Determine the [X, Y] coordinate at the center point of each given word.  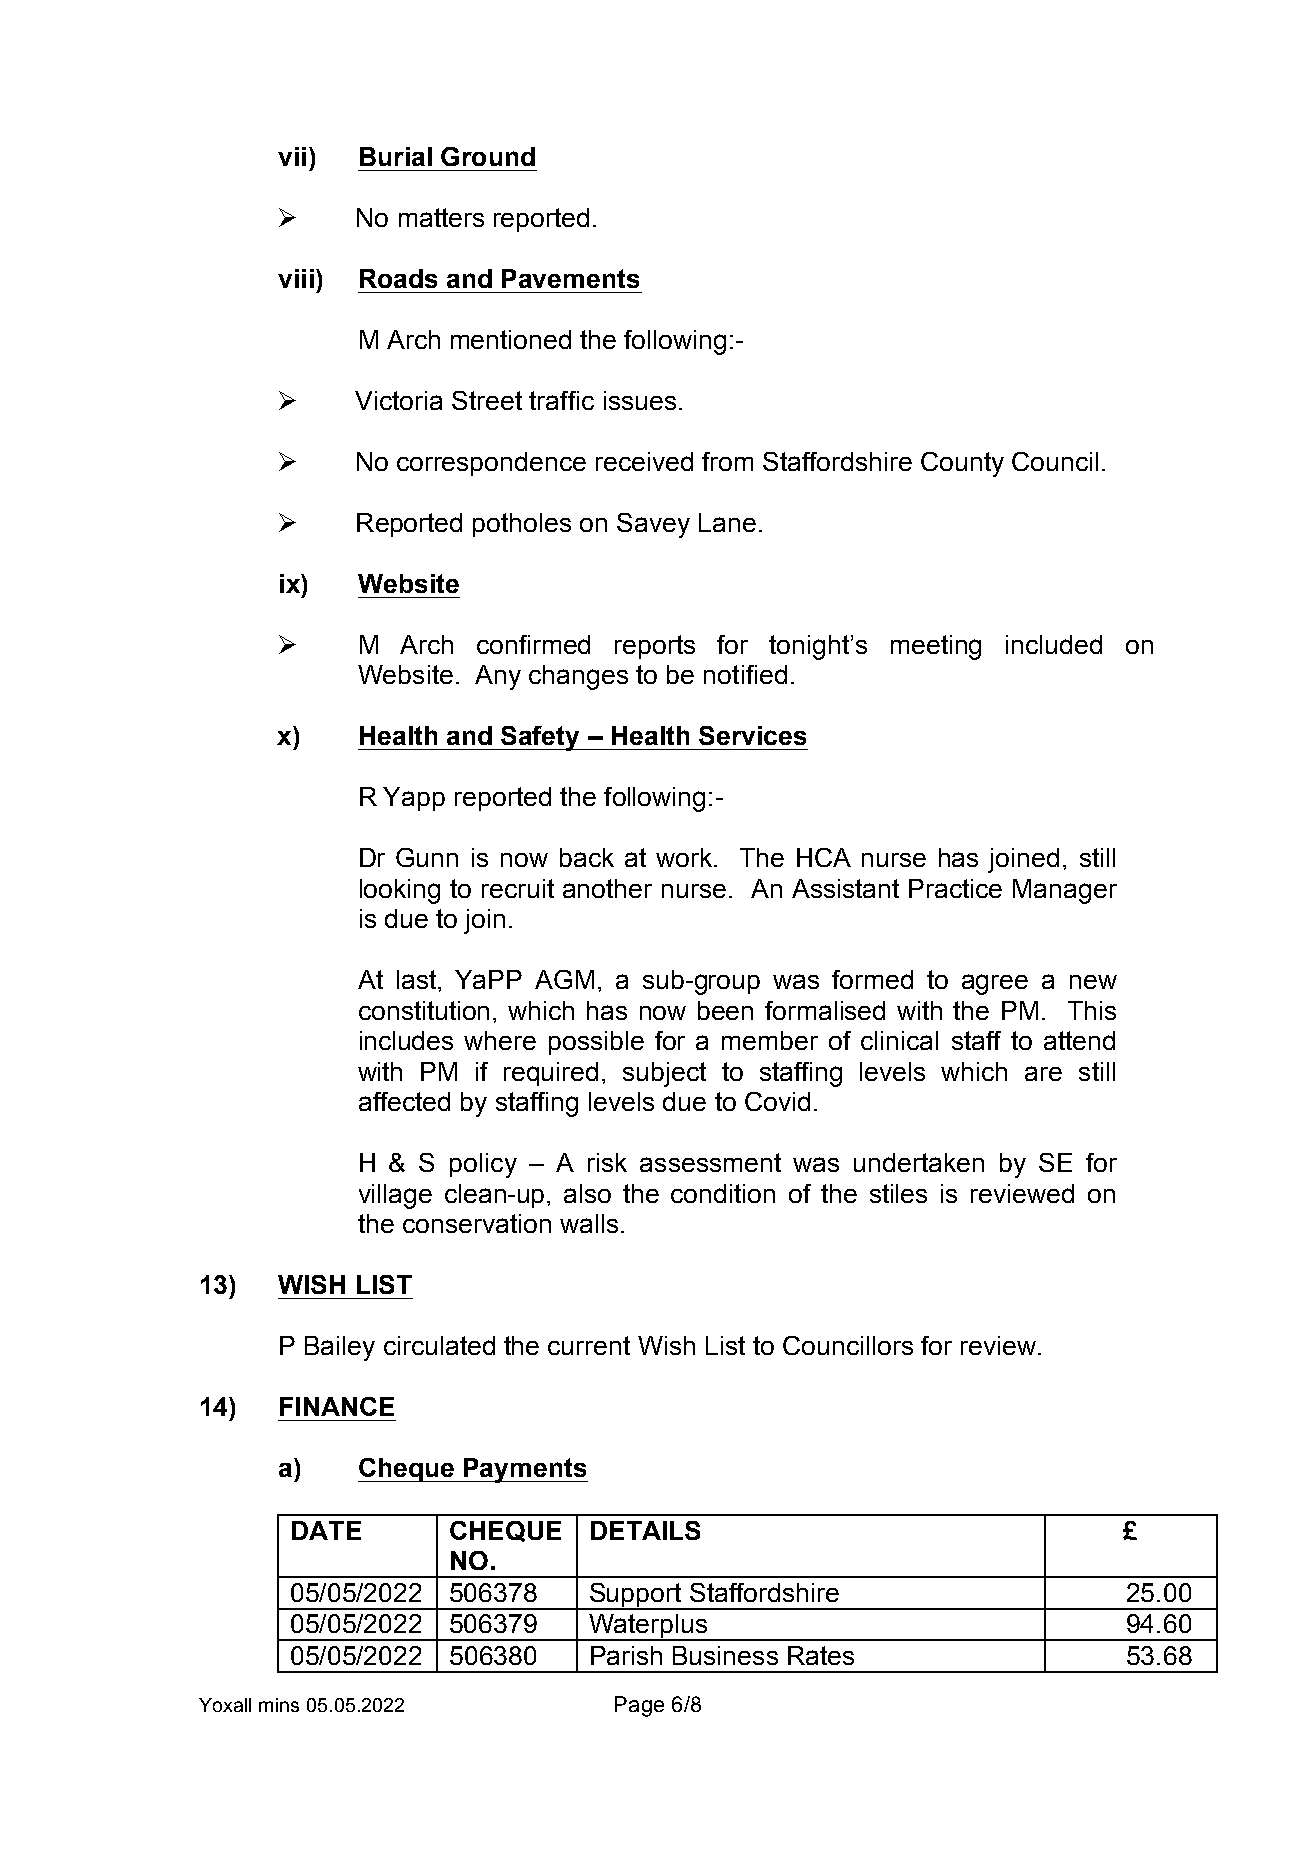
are [1043, 1073]
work [685, 857]
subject [664, 1074]
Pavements [570, 278]
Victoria [398, 400]
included [1054, 644]
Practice [955, 888]
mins [279, 1705]
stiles [898, 1193]
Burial [396, 156]
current [589, 1345]
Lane [727, 522]
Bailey [340, 1348]
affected [404, 1101]
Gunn [427, 857]
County [962, 464]
